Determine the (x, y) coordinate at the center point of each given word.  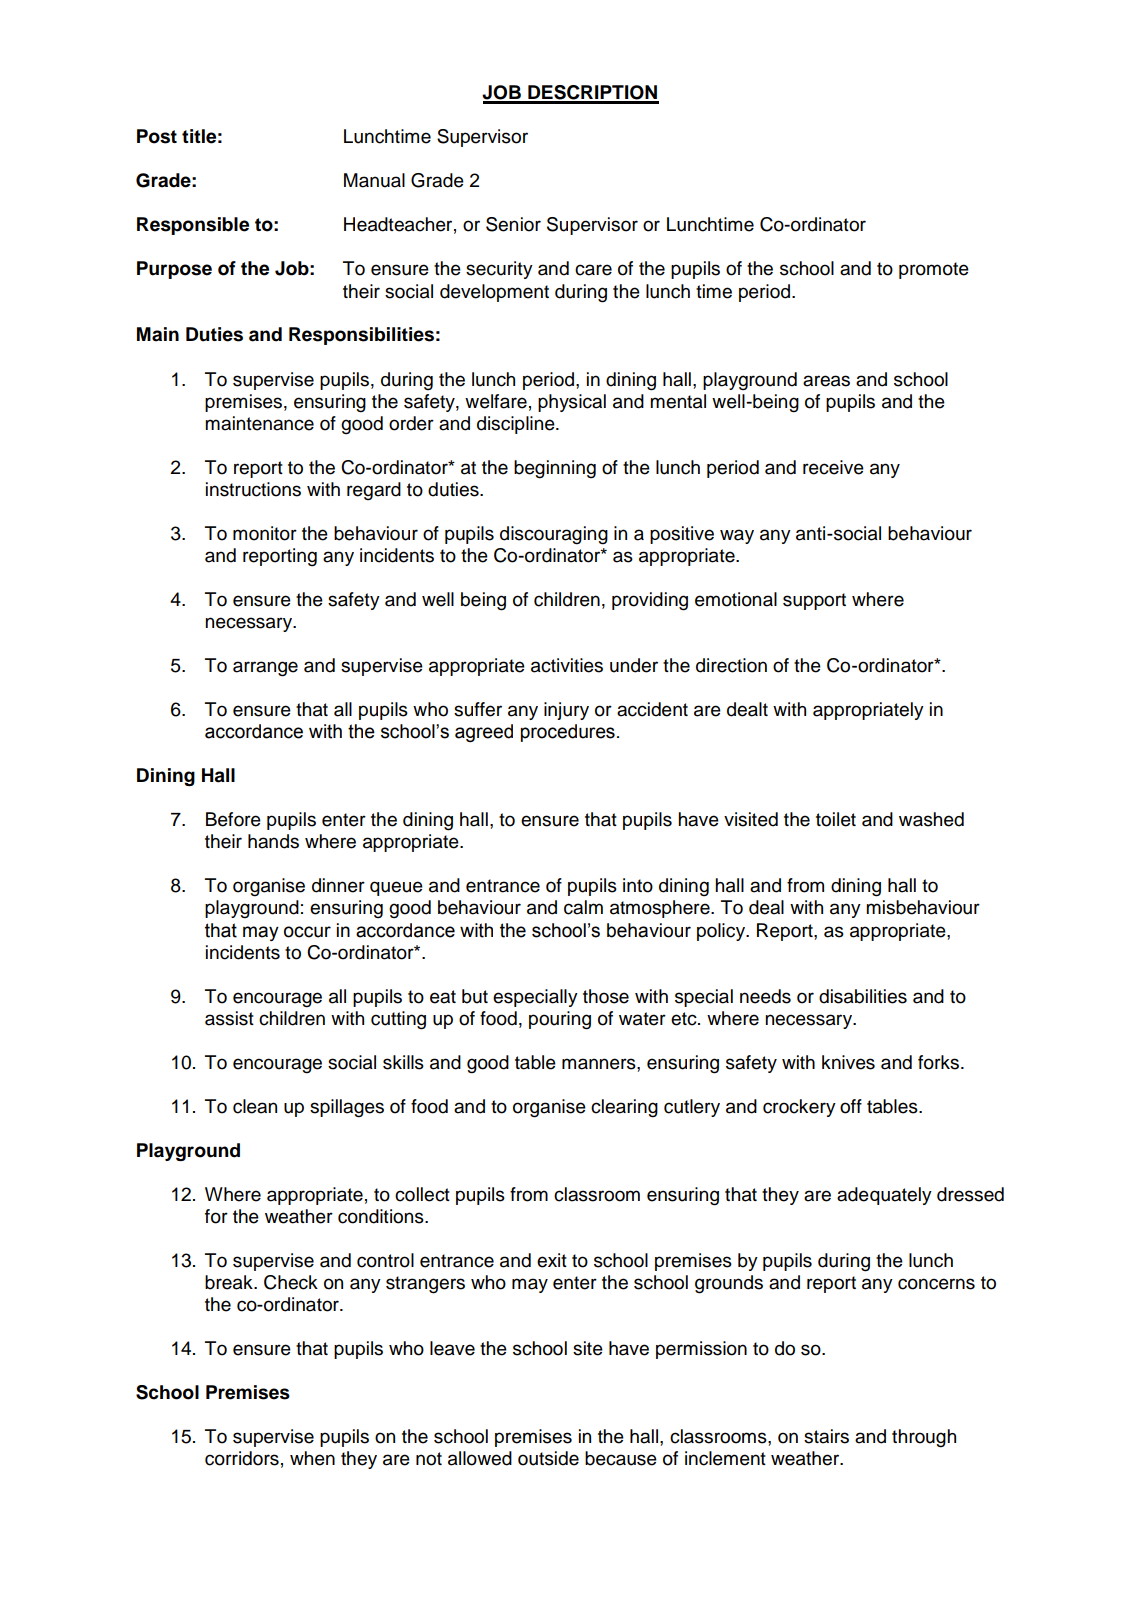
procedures (568, 733)
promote (934, 270)
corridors (242, 1458)
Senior (513, 224)
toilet (836, 819)
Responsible (193, 226)
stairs (826, 1436)
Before (233, 819)
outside (548, 1458)
